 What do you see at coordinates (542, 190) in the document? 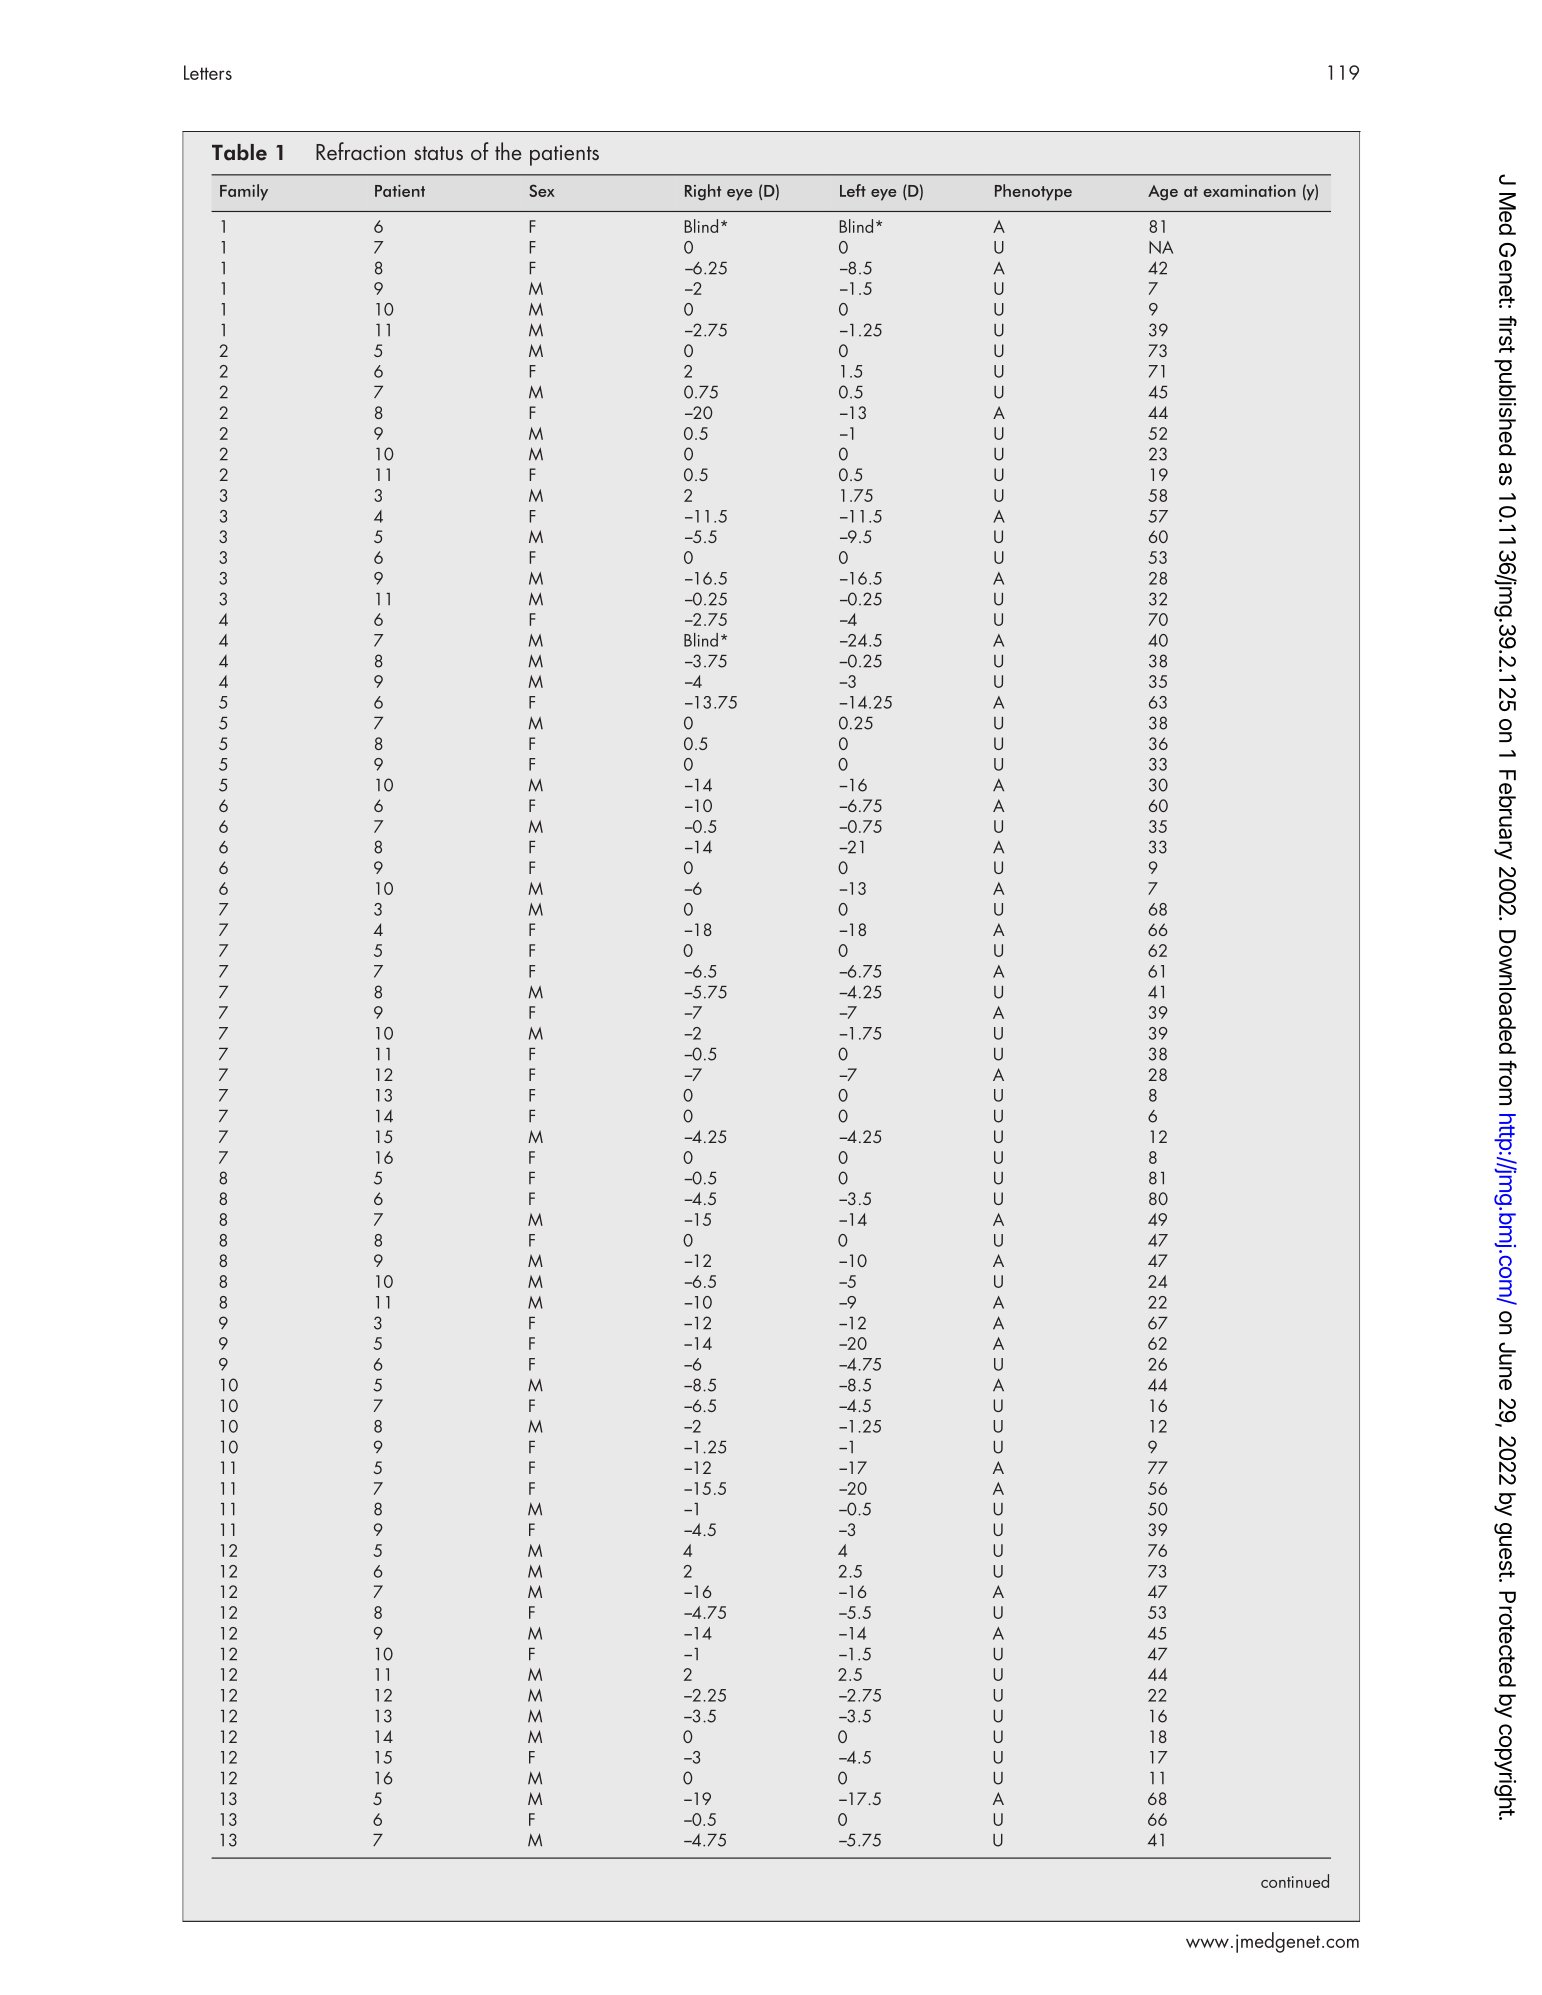
I see `Sex` at bounding box center [542, 190].
